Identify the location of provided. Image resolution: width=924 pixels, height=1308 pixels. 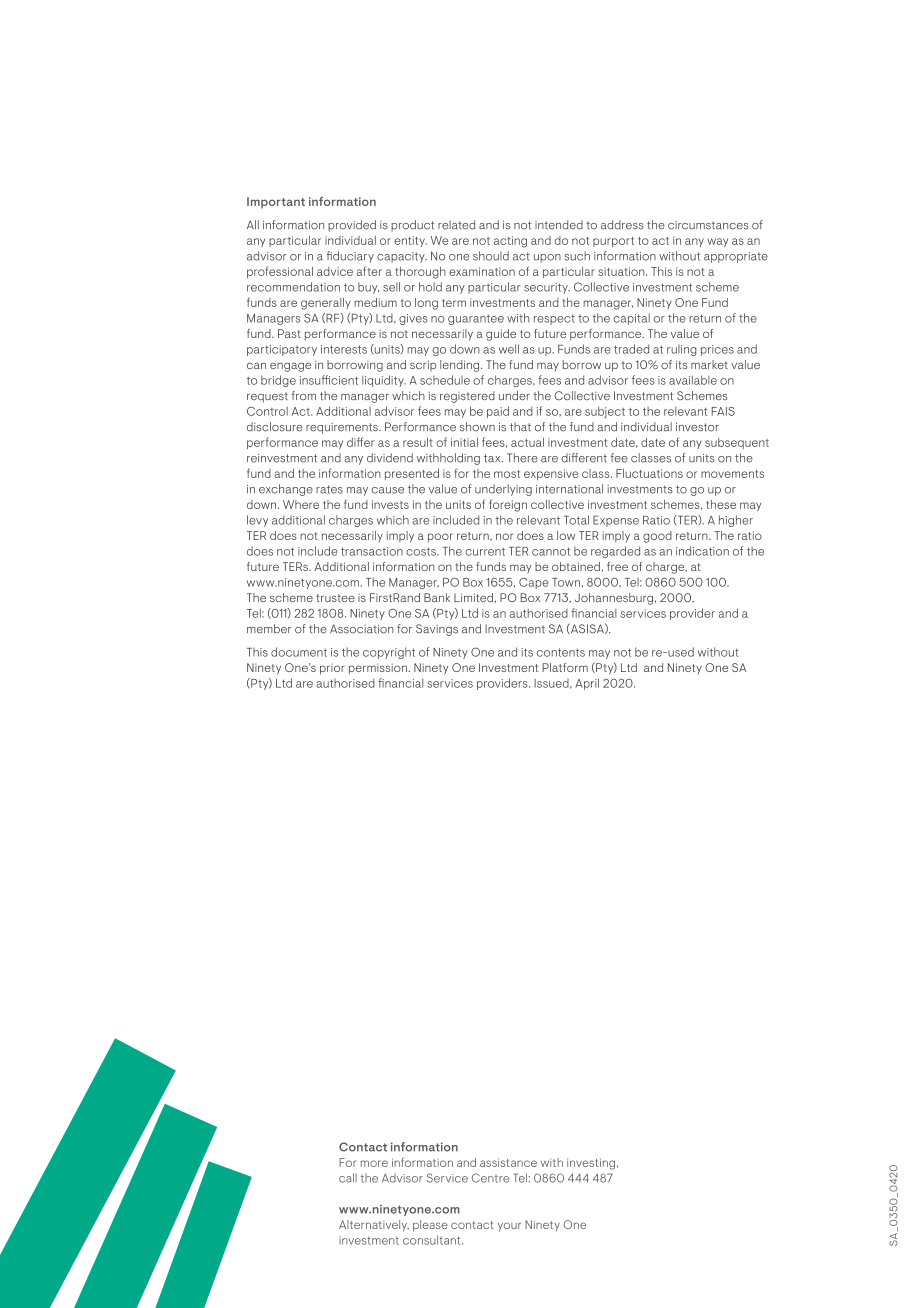
(352, 226).
